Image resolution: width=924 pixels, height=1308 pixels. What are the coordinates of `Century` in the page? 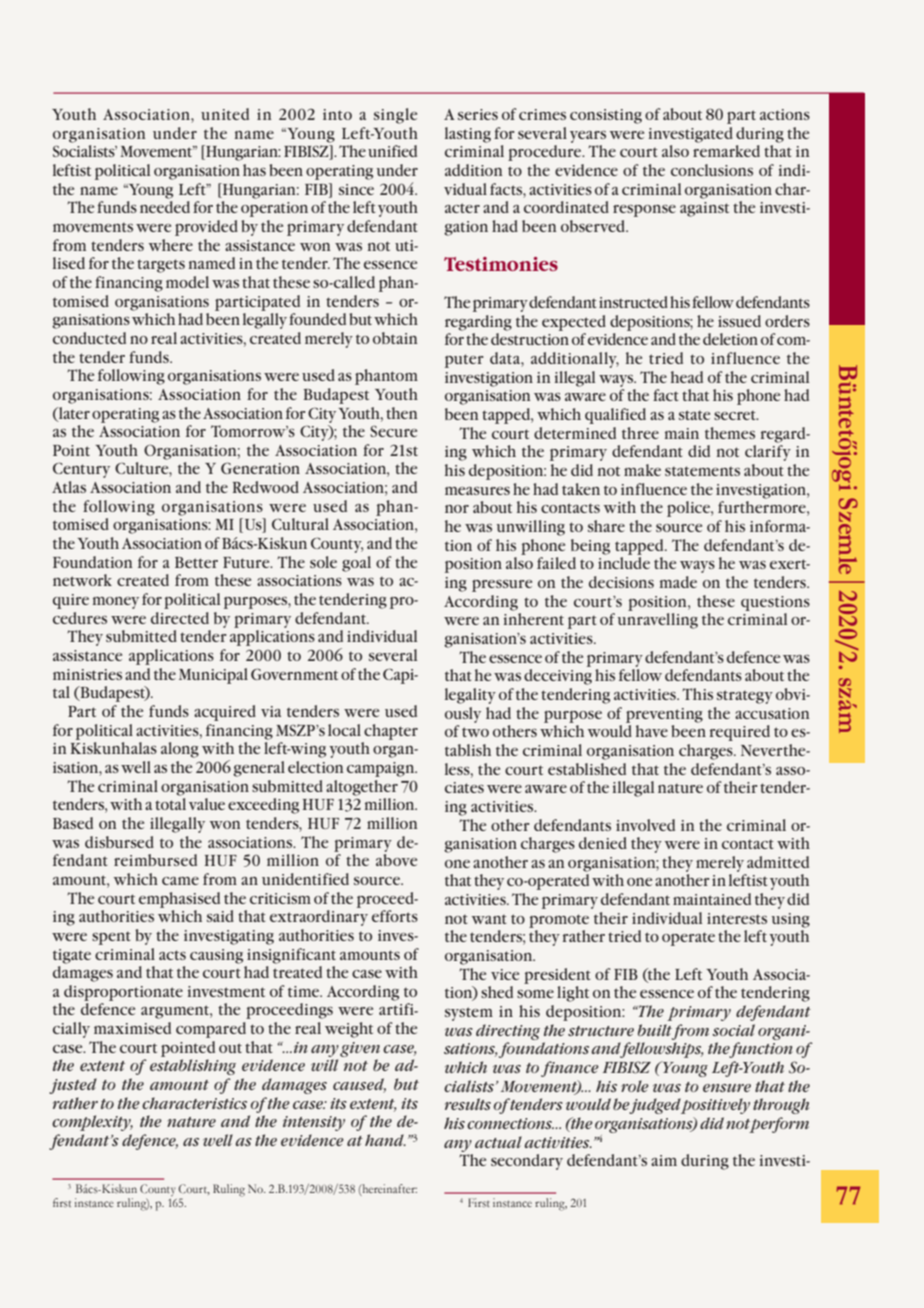 It's located at (81, 470).
